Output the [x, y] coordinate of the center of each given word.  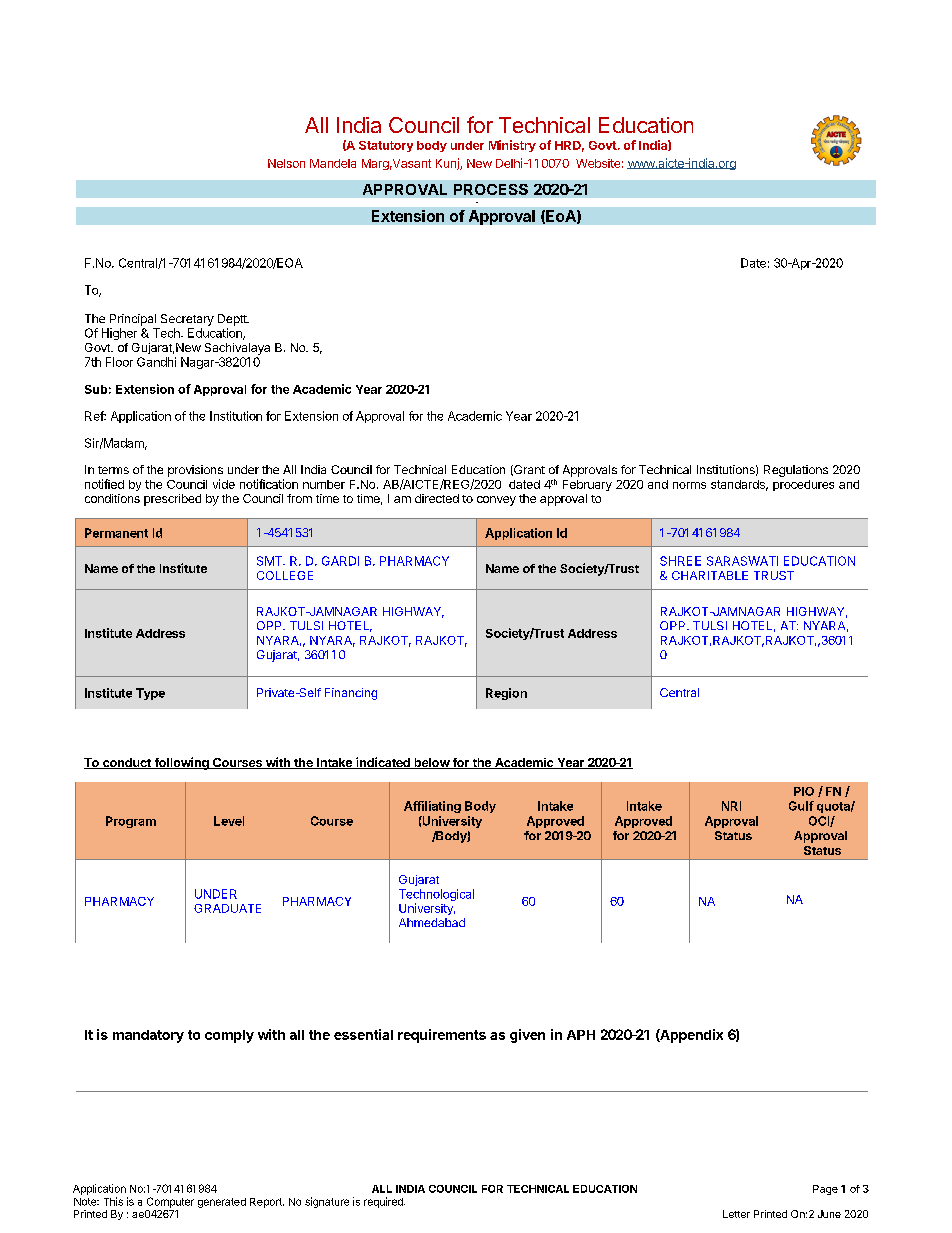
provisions [195, 471]
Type [150, 694]
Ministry [512, 146]
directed [437, 498]
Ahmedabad [432, 922]
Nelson [286, 163]
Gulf [801, 806]
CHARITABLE [710, 575]
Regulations [796, 471]
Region [506, 694]
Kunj [448, 164]
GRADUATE [227, 908]
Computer [170, 1202]
